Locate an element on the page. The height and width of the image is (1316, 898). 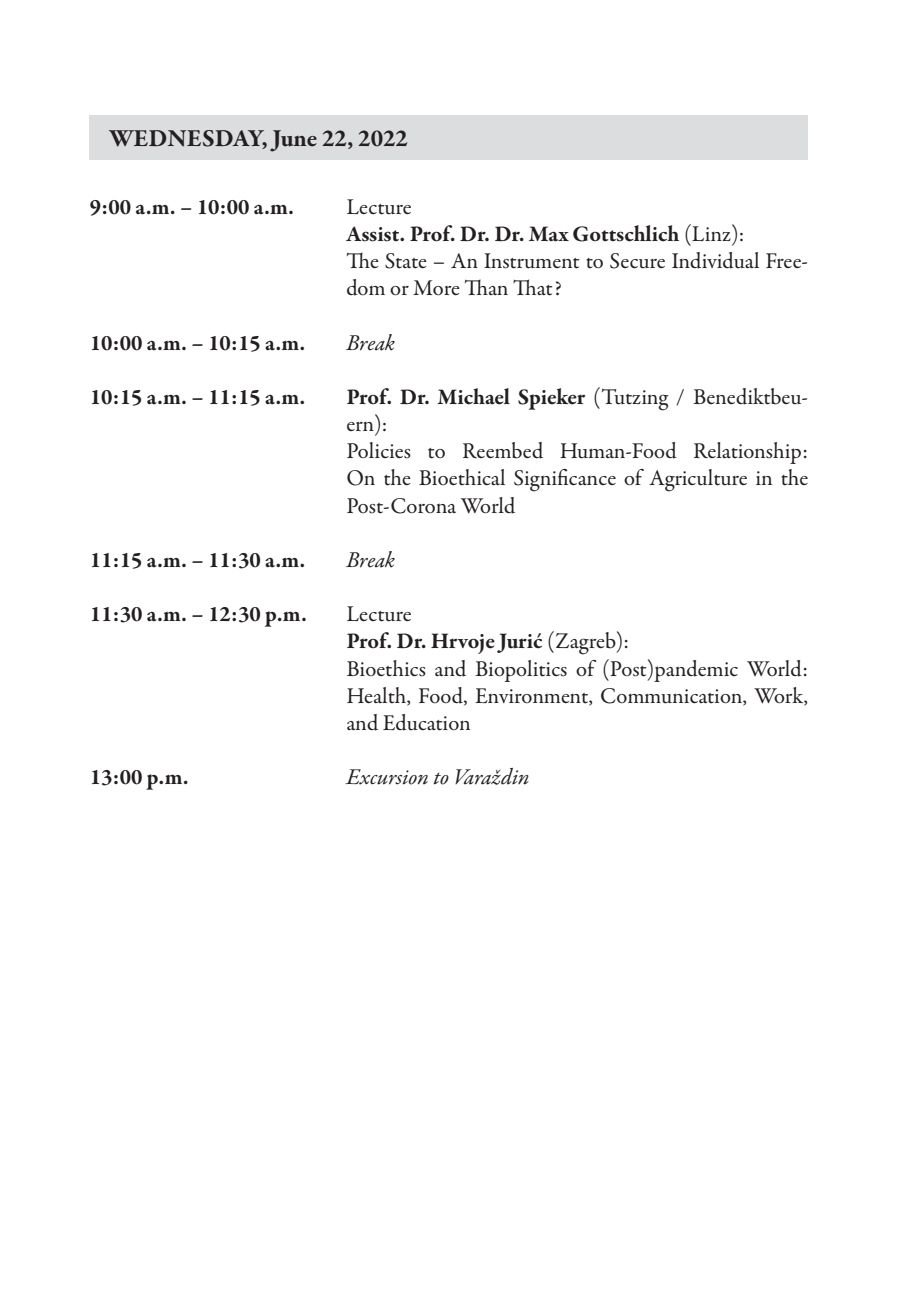
Bioethical is located at coordinates (462, 477).
